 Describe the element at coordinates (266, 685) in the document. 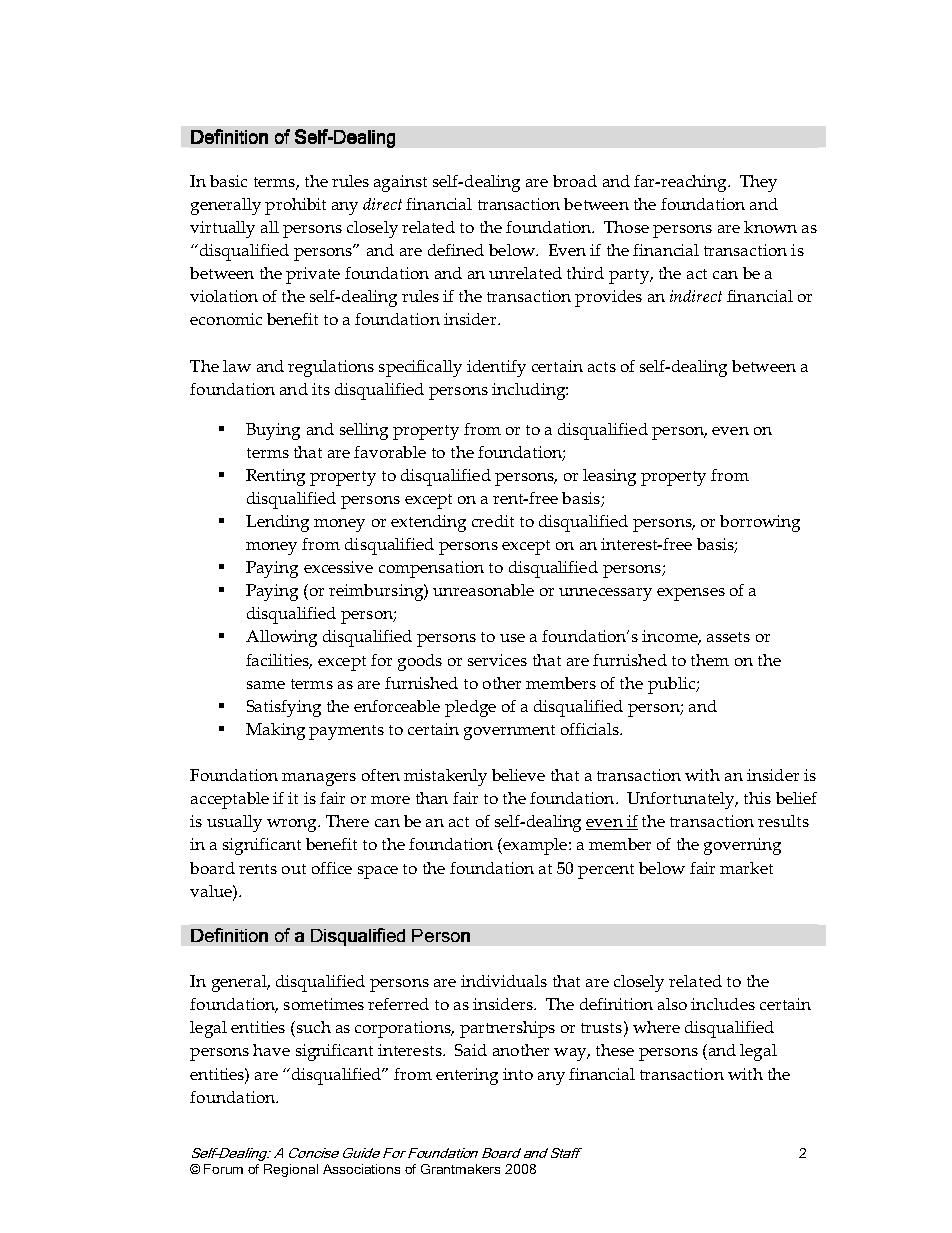

I see `same` at that location.
